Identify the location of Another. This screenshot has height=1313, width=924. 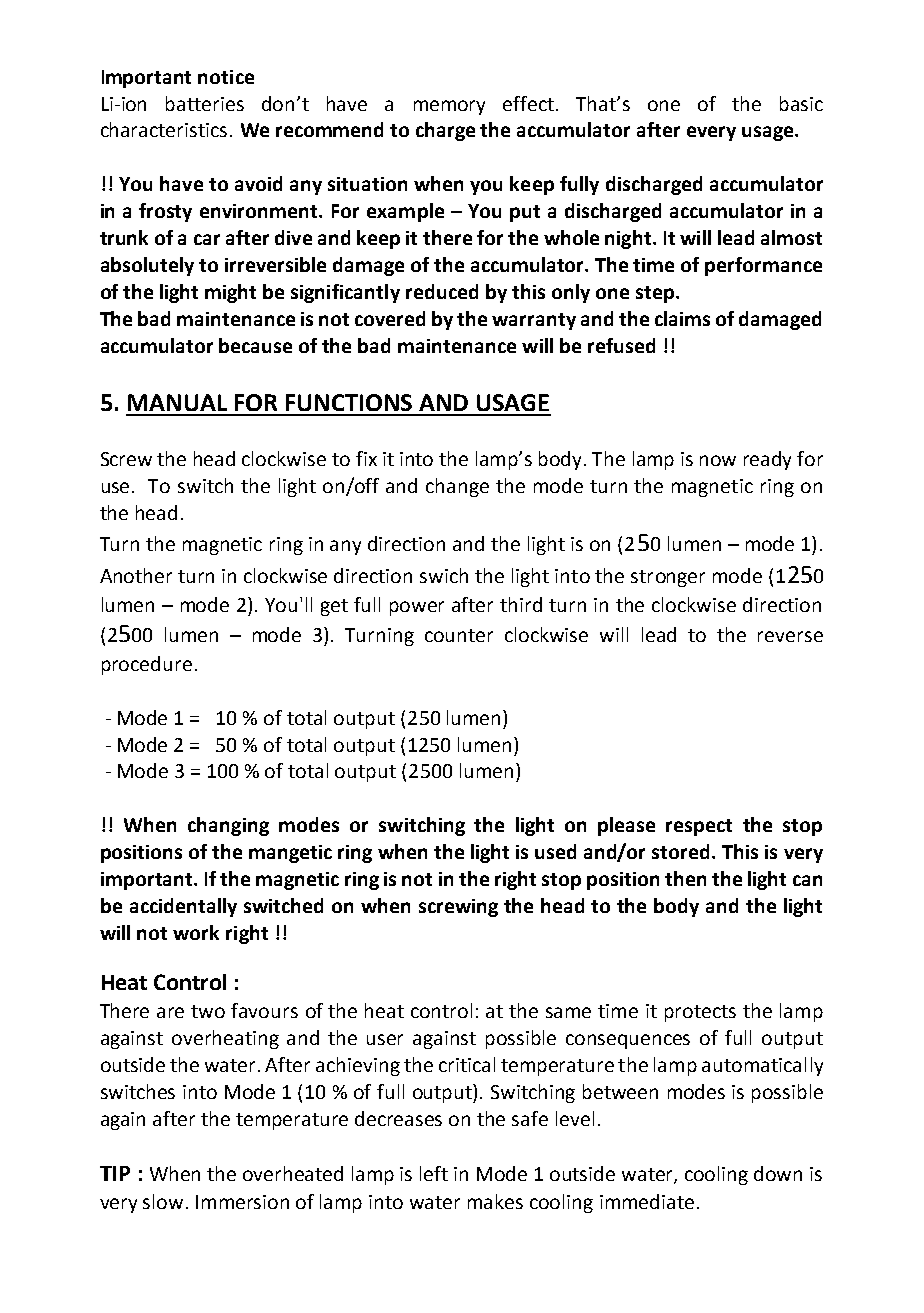
(136, 575).
